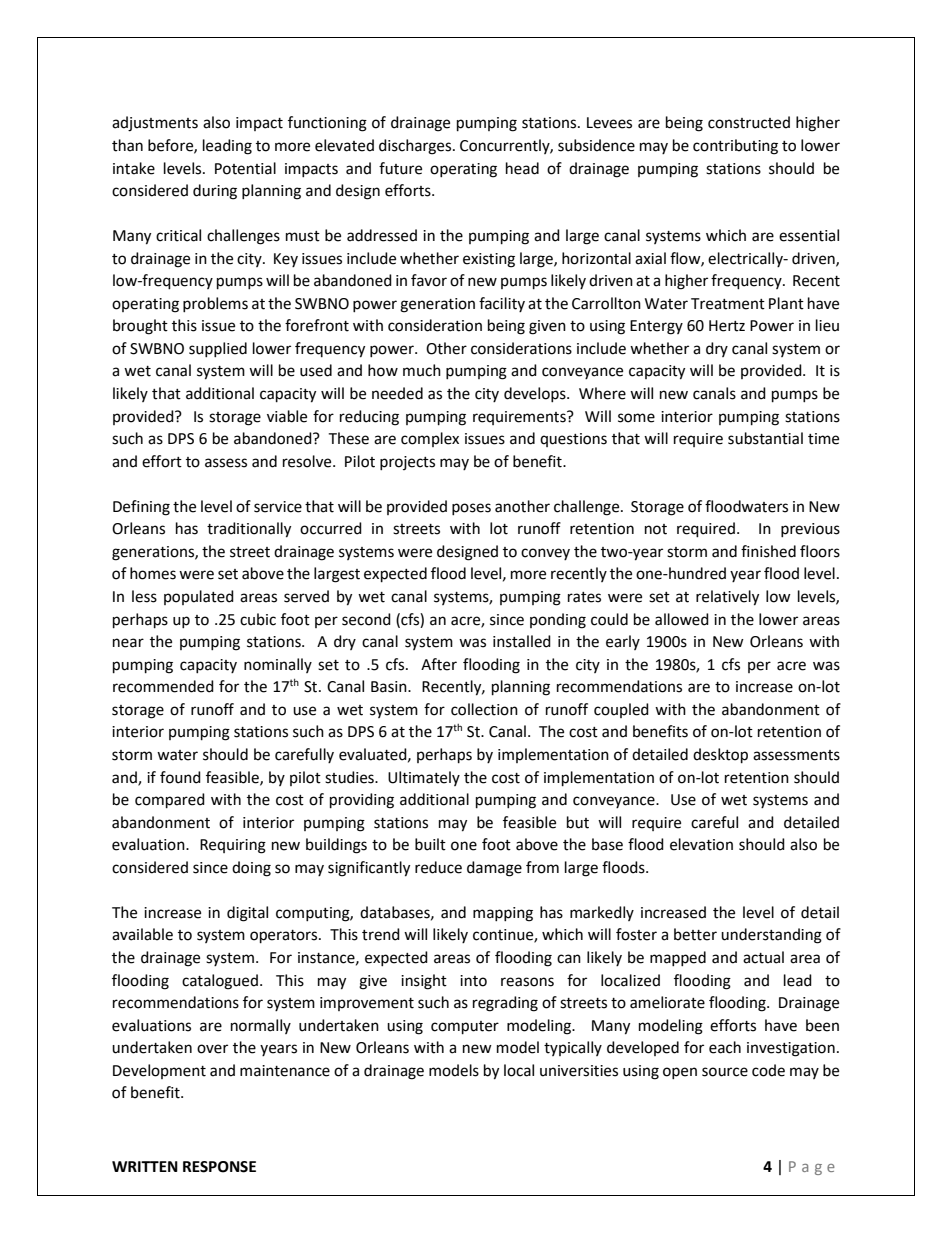 The image size is (952, 1233). I want to click on Potential, so click(245, 168).
